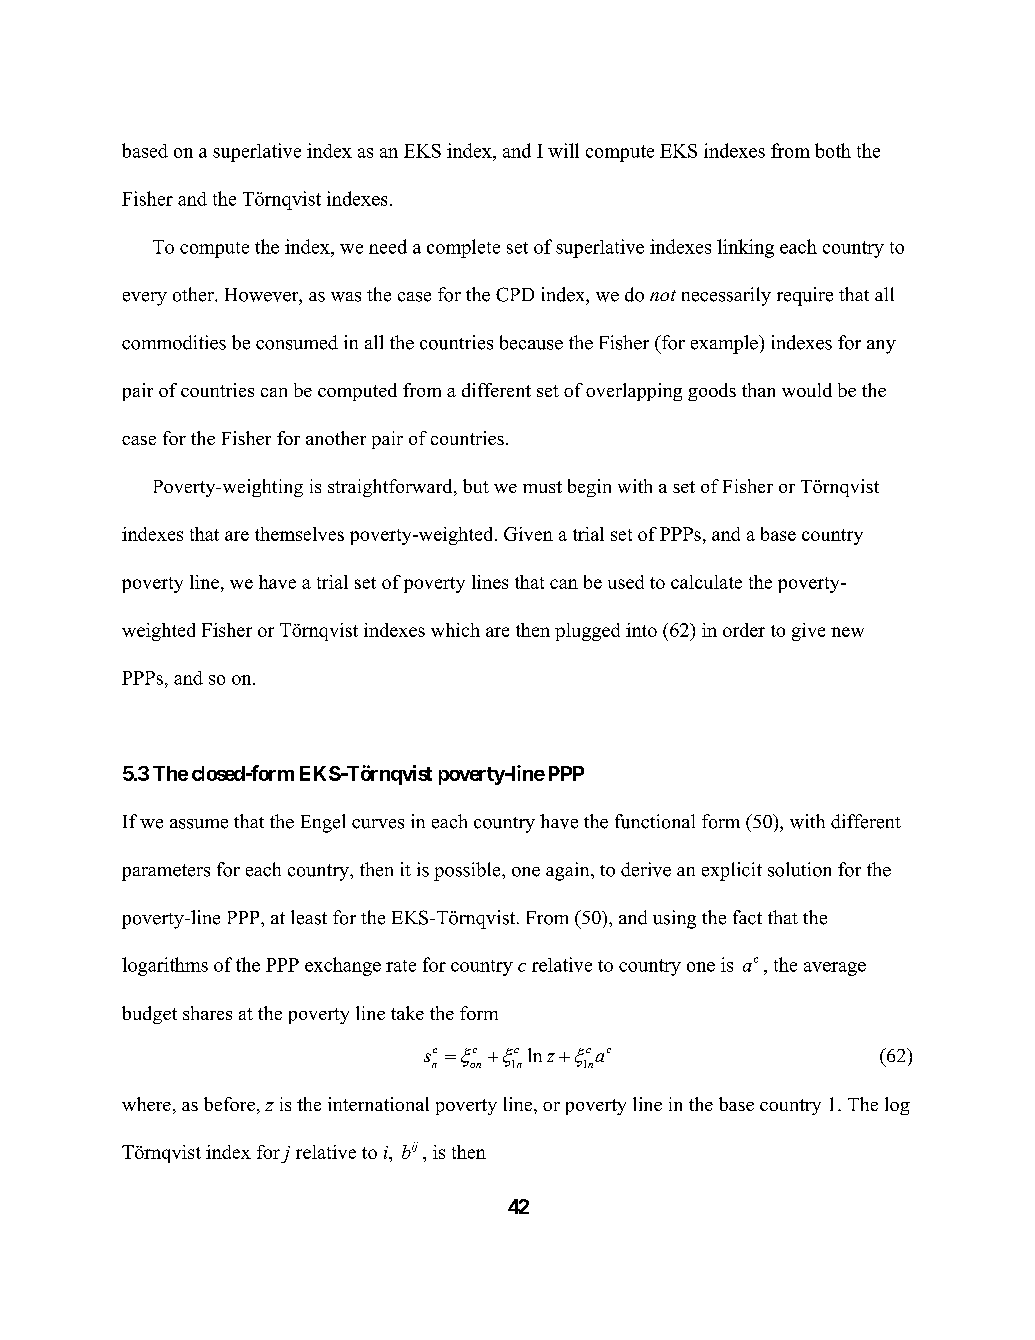  Describe the element at coordinates (563, 150) in the page. I see `will` at that location.
